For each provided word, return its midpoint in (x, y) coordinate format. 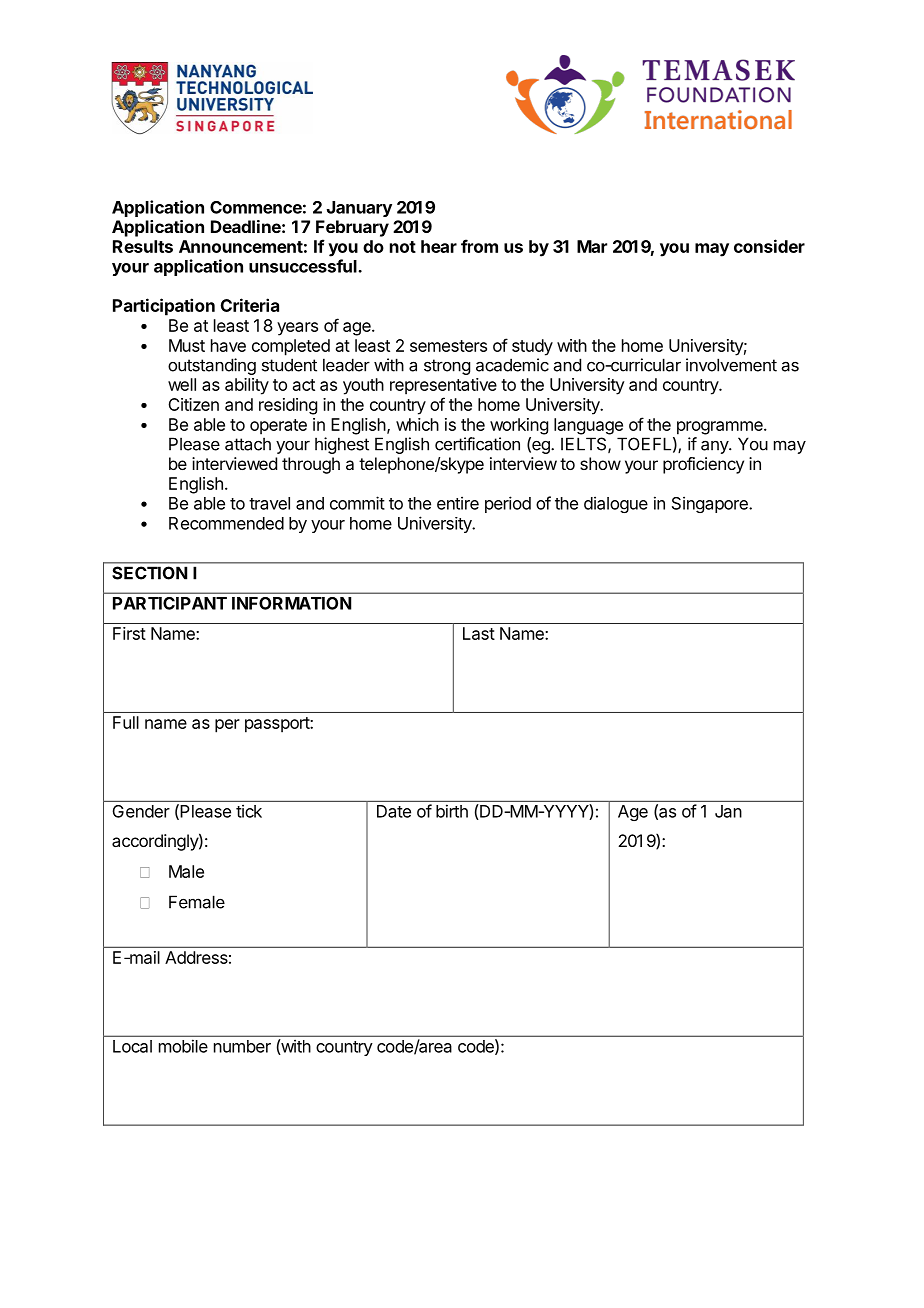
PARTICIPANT (170, 603)
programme (721, 428)
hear (439, 246)
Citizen (193, 404)
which (417, 424)
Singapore (711, 504)
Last (479, 633)
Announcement (241, 246)
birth (452, 811)
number (242, 1046)
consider (769, 246)
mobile (183, 1046)
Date (394, 811)
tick (249, 811)
